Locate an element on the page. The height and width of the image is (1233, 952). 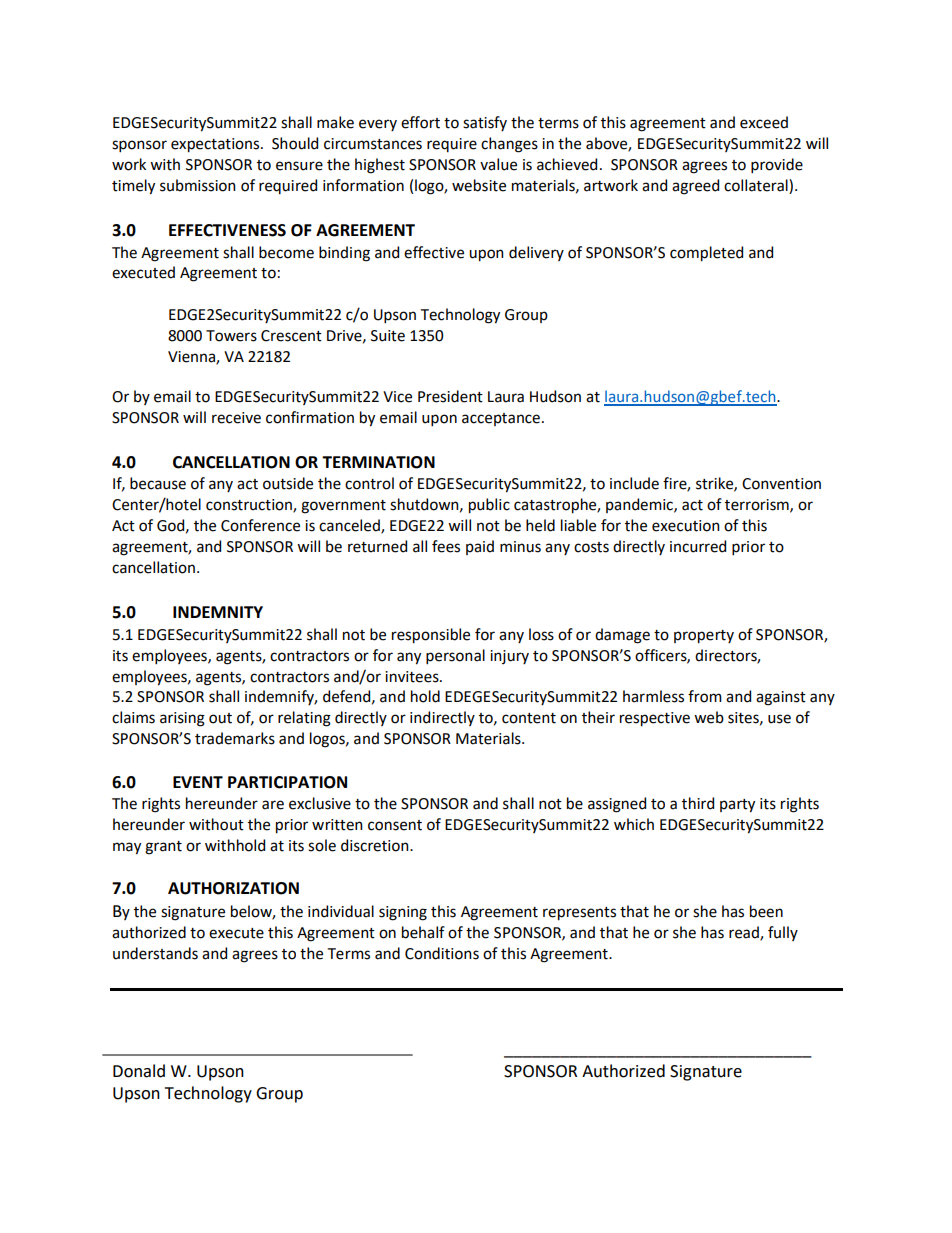
property is located at coordinates (704, 637).
